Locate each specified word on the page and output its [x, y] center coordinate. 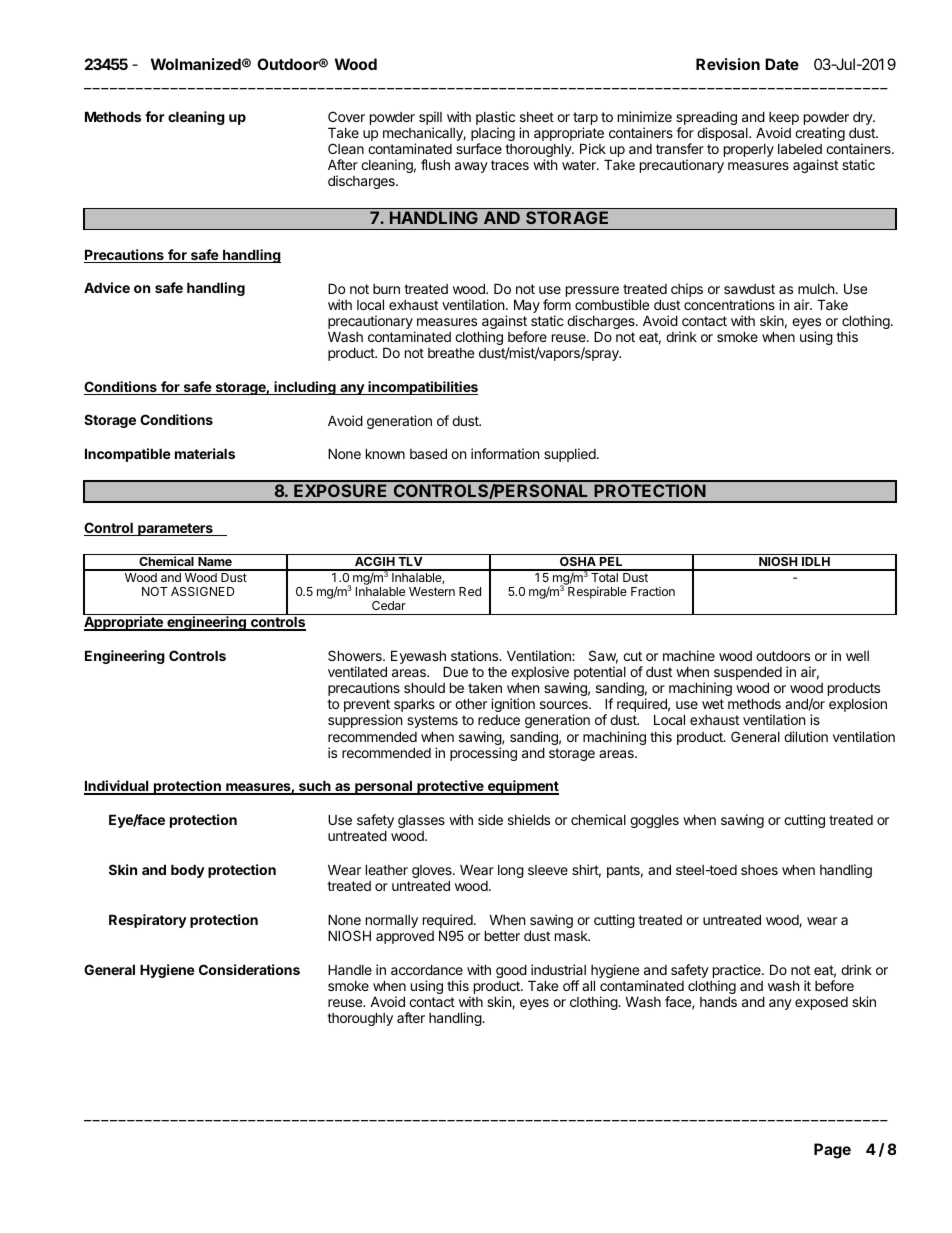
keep [784, 120]
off [571, 985]
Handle [350, 969]
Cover [346, 116]
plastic [495, 119]
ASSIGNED [203, 591]
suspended [748, 674]
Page [832, 1151]
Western [432, 591]
